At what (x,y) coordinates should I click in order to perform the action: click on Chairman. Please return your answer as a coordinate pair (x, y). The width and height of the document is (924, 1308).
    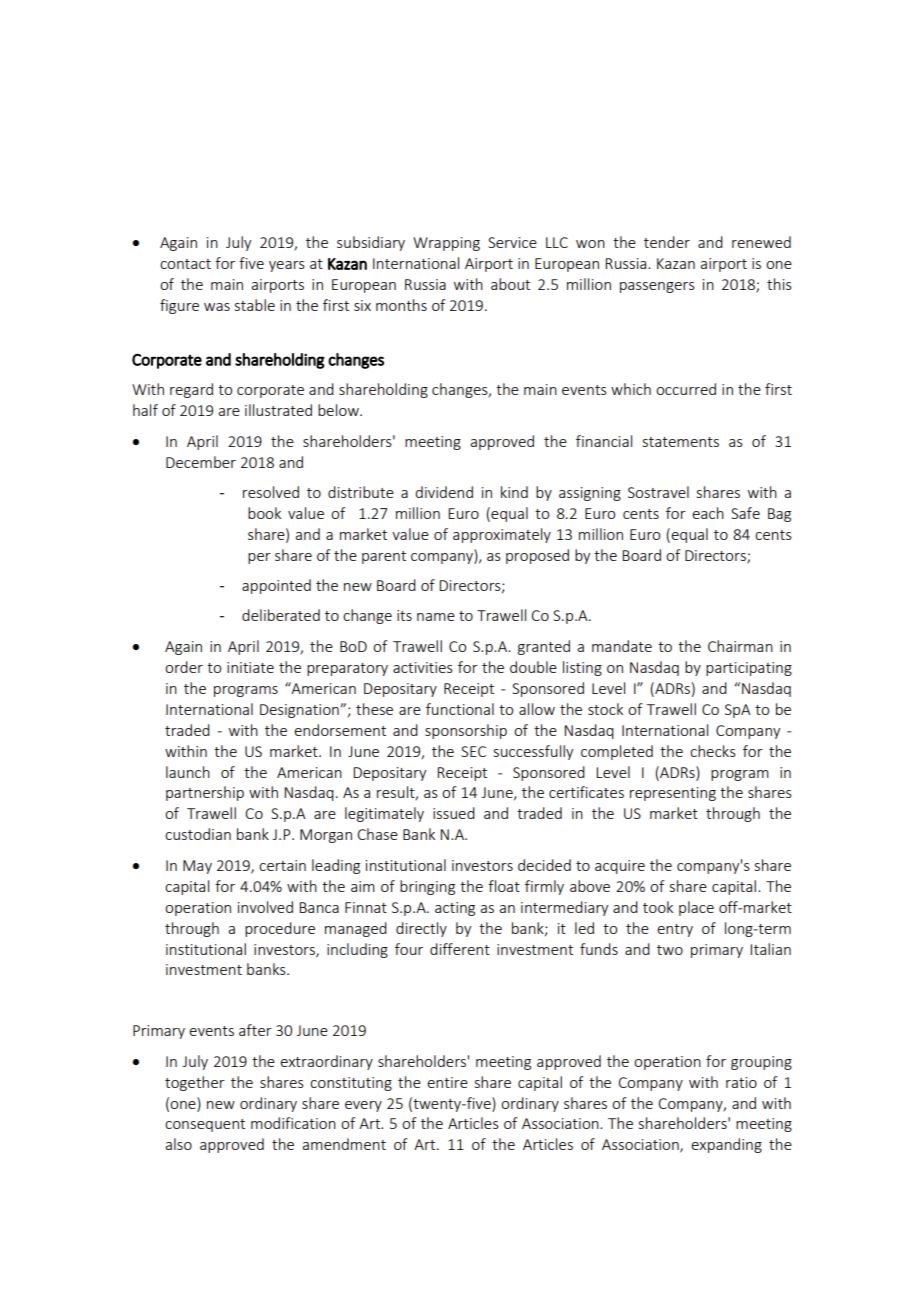
    Looking at the image, I should click on (740, 646).
